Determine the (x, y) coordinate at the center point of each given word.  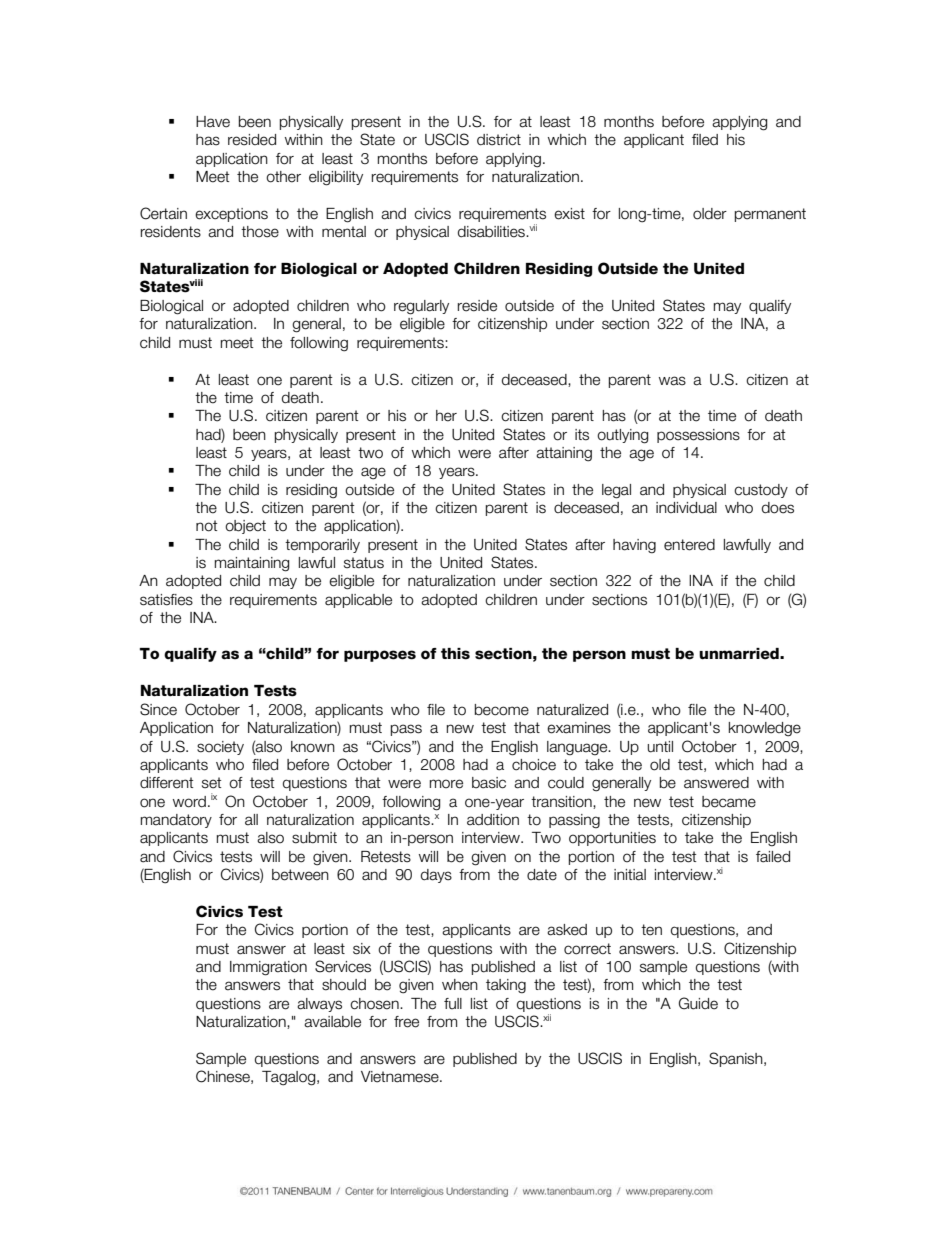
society (220, 748)
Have (213, 122)
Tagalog (290, 1078)
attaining (564, 454)
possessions (698, 436)
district (499, 140)
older (710, 214)
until (660, 747)
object (245, 527)
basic (489, 783)
